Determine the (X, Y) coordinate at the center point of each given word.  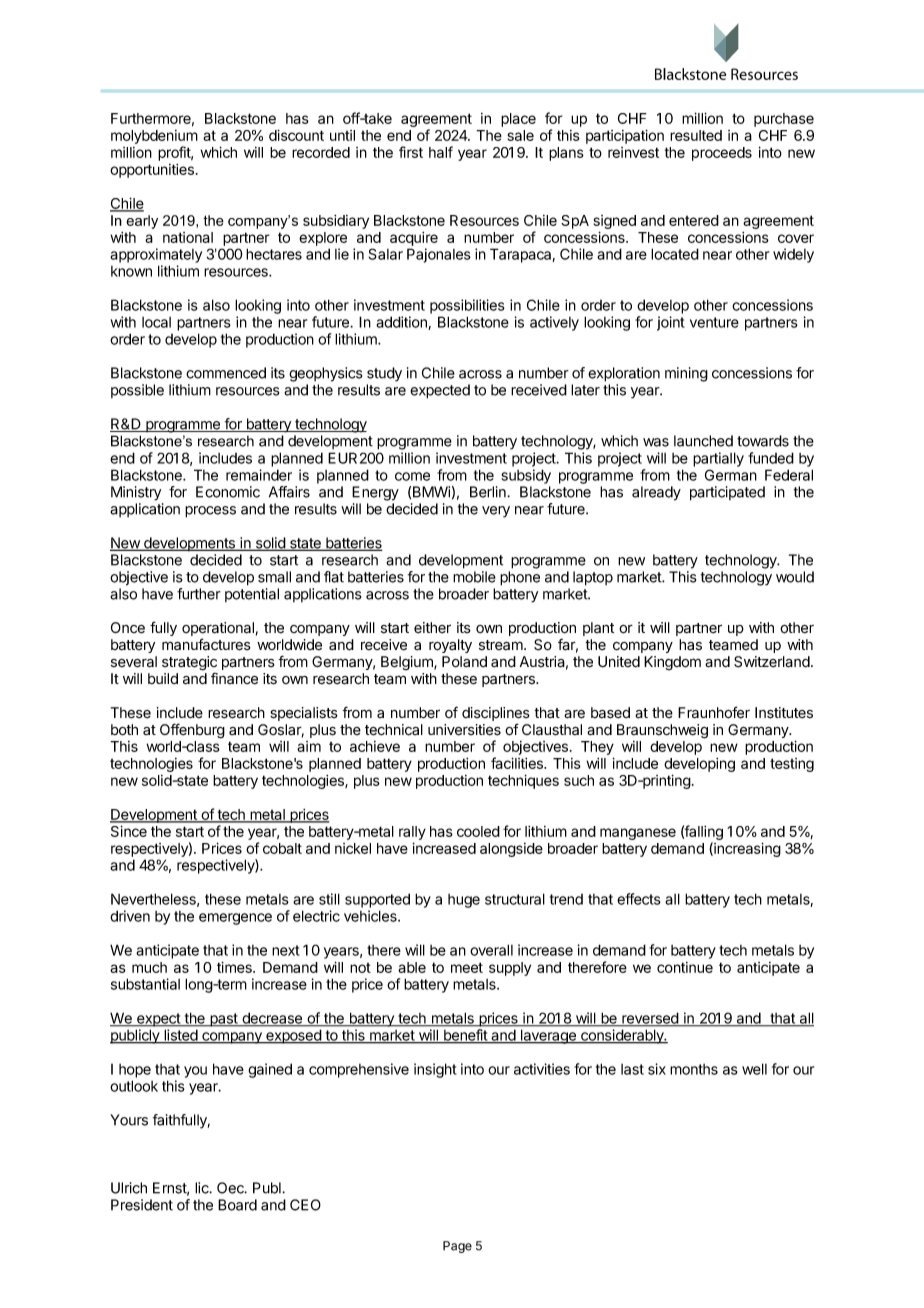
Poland (464, 662)
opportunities (152, 171)
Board (237, 1205)
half (441, 152)
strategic (189, 664)
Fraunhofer (714, 712)
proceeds (722, 154)
